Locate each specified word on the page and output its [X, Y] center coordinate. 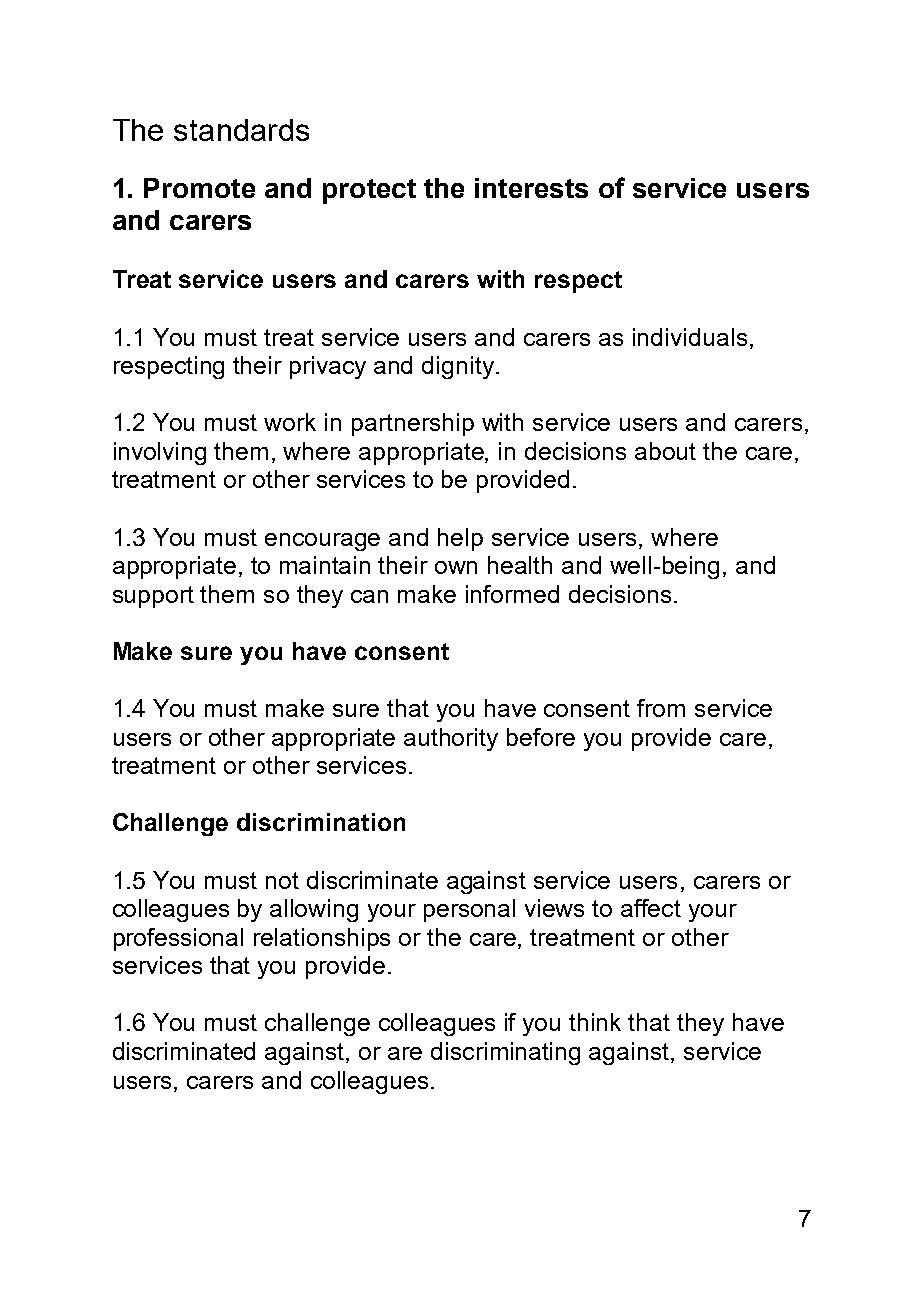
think [595, 1022]
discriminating [505, 1053]
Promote [199, 188]
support [153, 597]
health [520, 565]
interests [531, 188]
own [456, 567]
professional [178, 939]
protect [369, 191]
